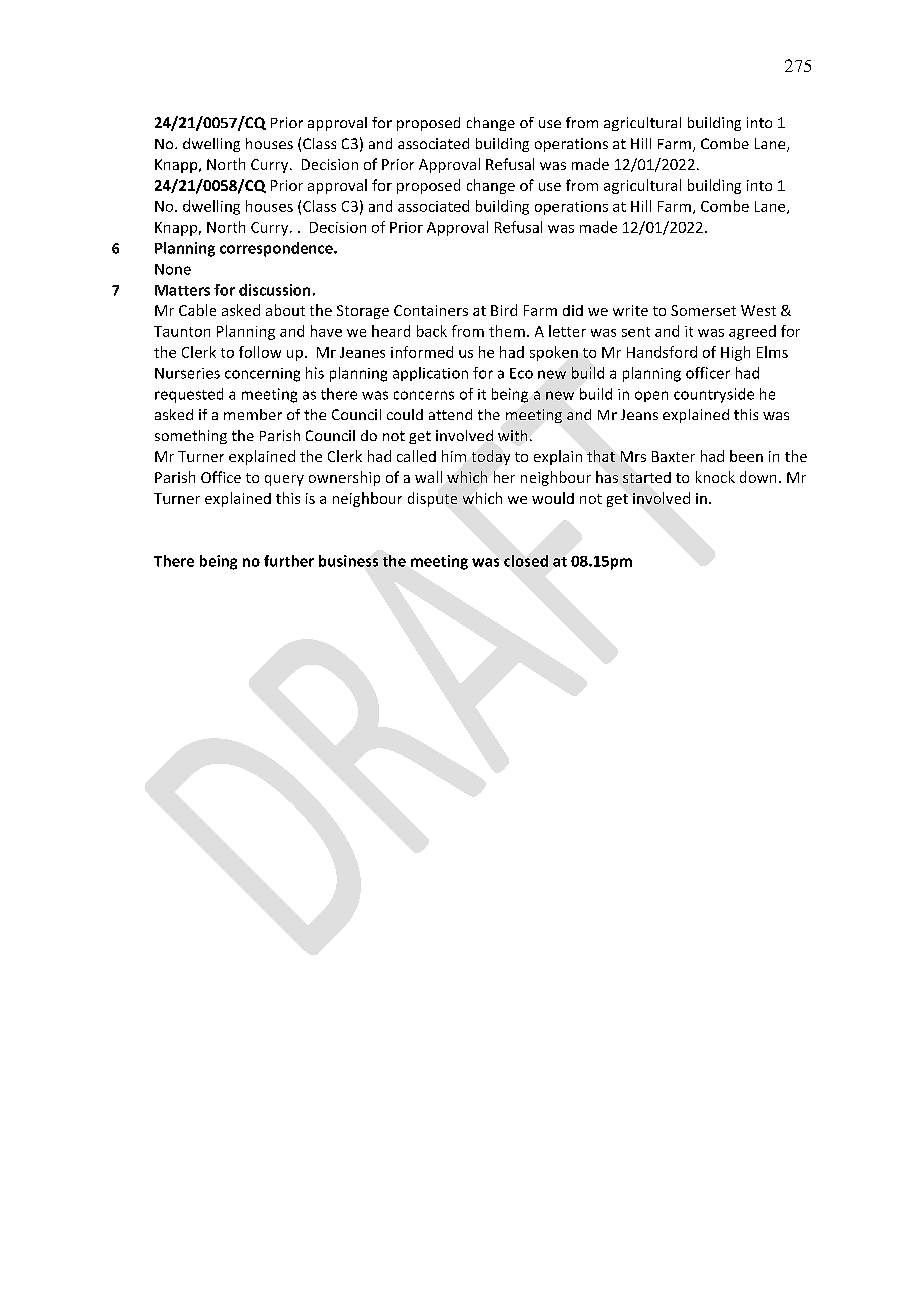  Describe the element at coordinates (504, 310) in the screenshot. I see `Bird` at that location.
